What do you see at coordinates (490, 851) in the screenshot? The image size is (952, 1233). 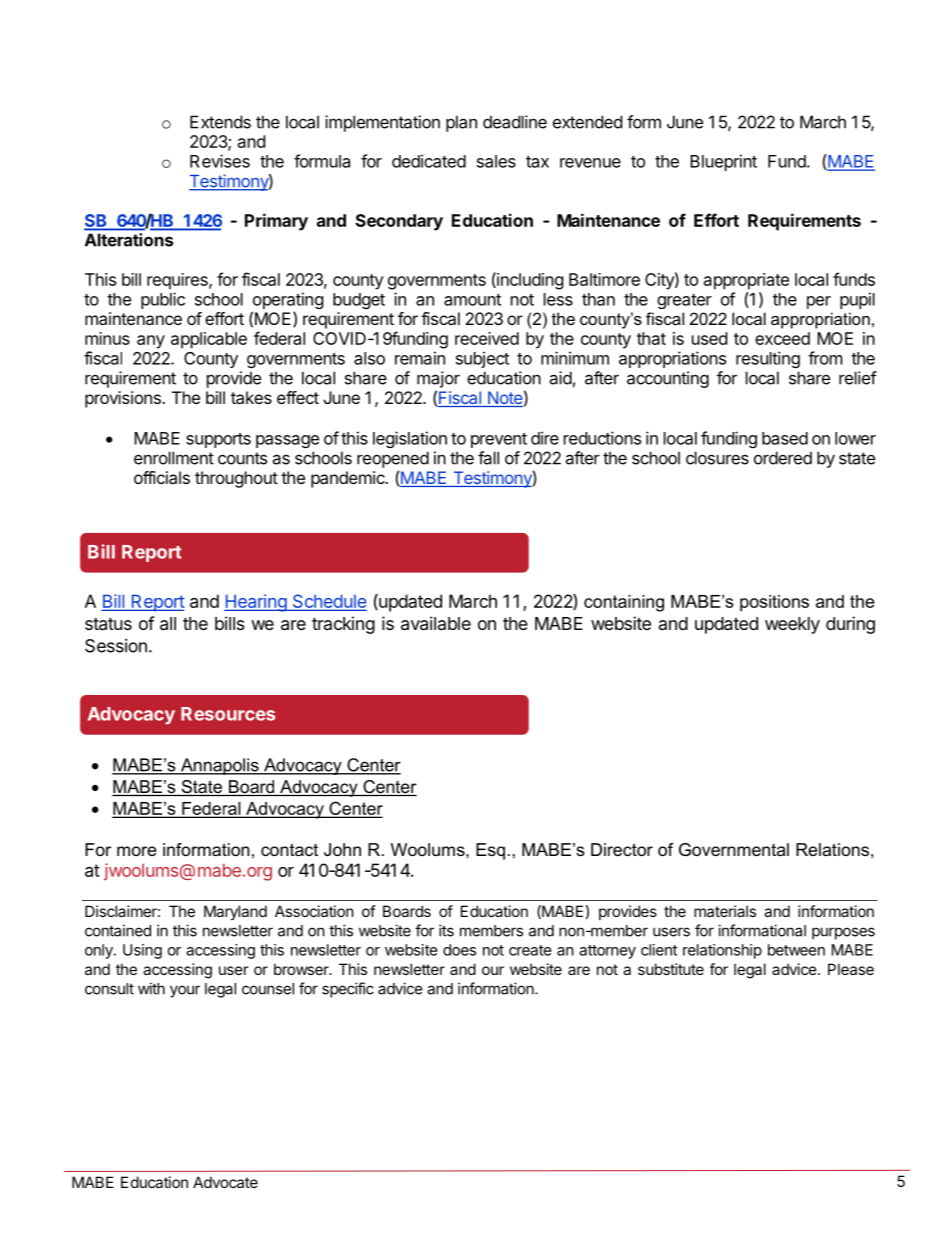 I see `Esq` at bounding box center [490, 851].
